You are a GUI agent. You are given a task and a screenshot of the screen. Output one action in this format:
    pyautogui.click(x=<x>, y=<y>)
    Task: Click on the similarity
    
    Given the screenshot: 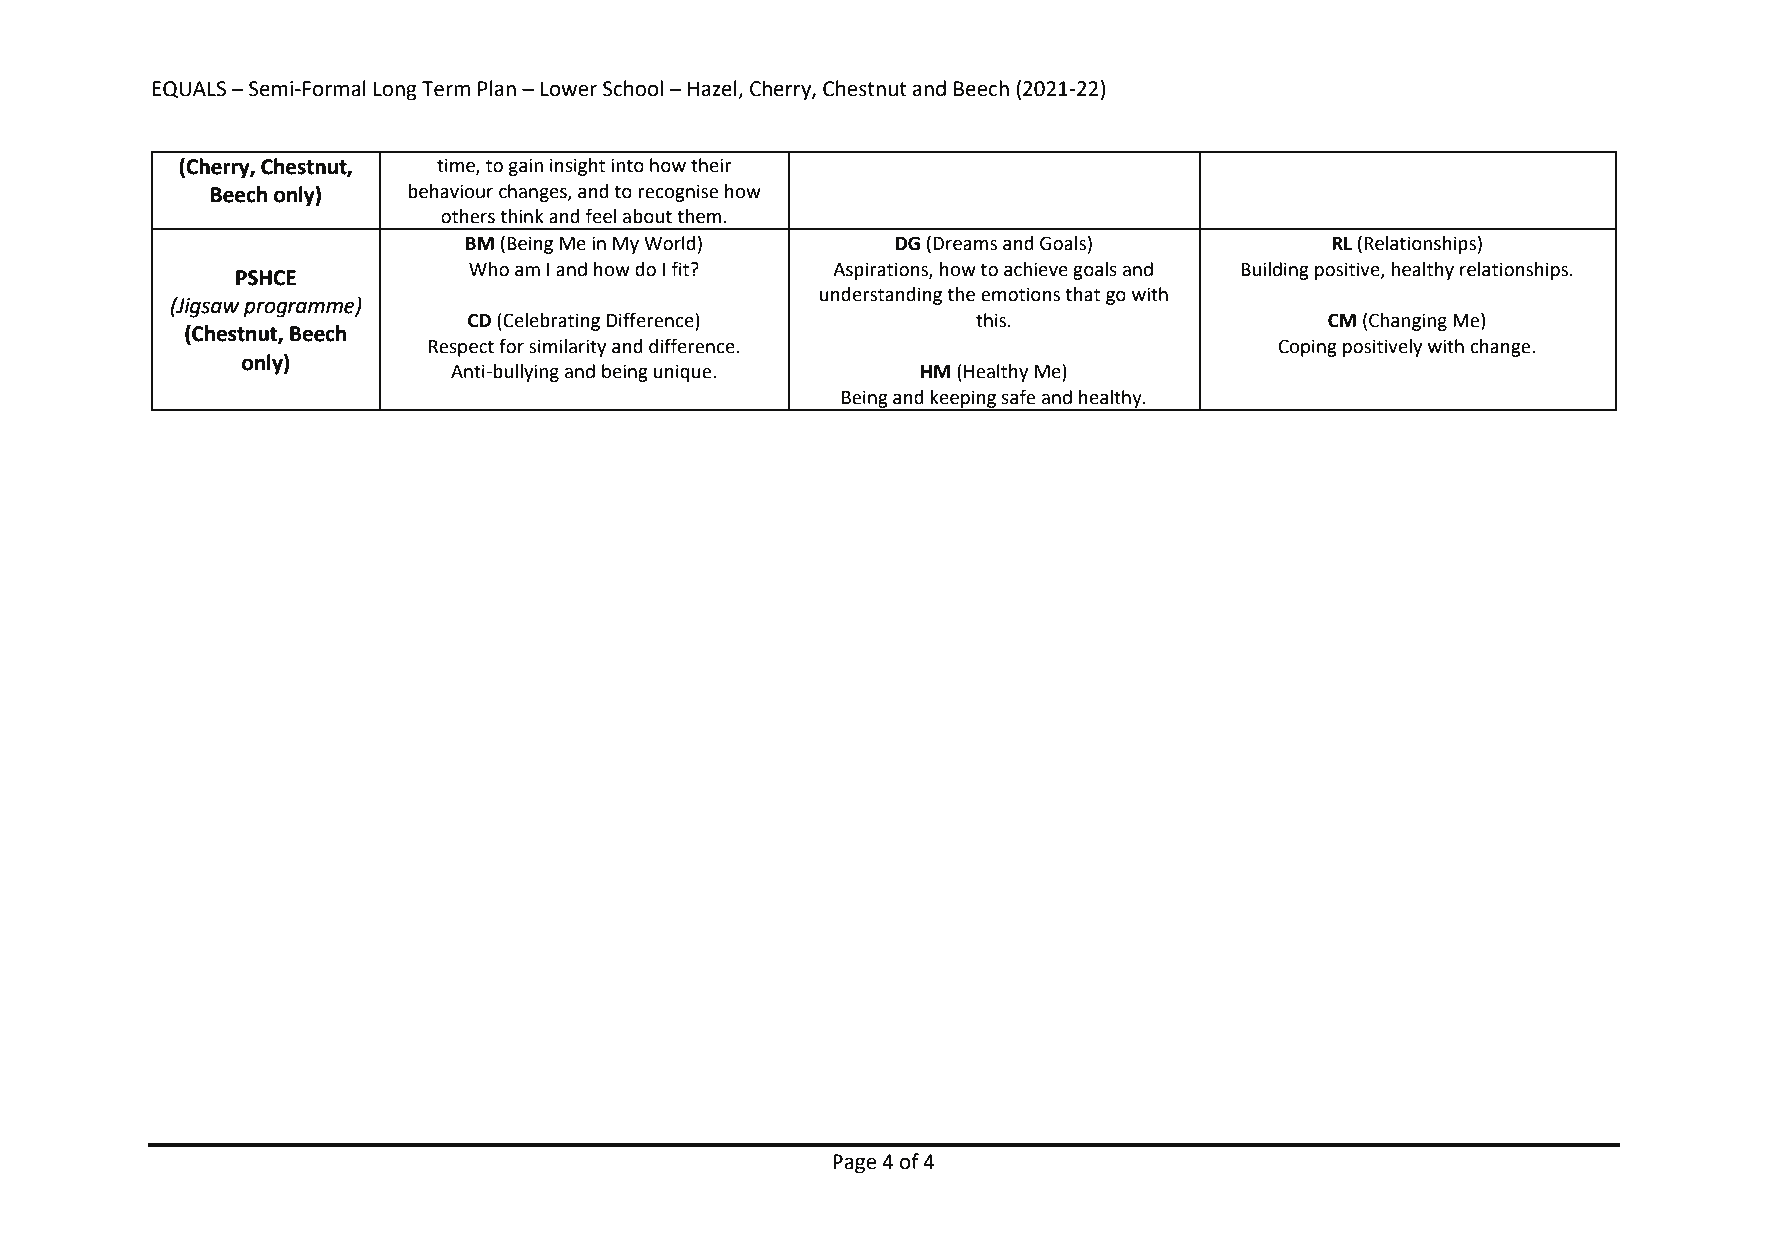 What is the action you would take?
    pyautogui.click(x=567, y=348)
